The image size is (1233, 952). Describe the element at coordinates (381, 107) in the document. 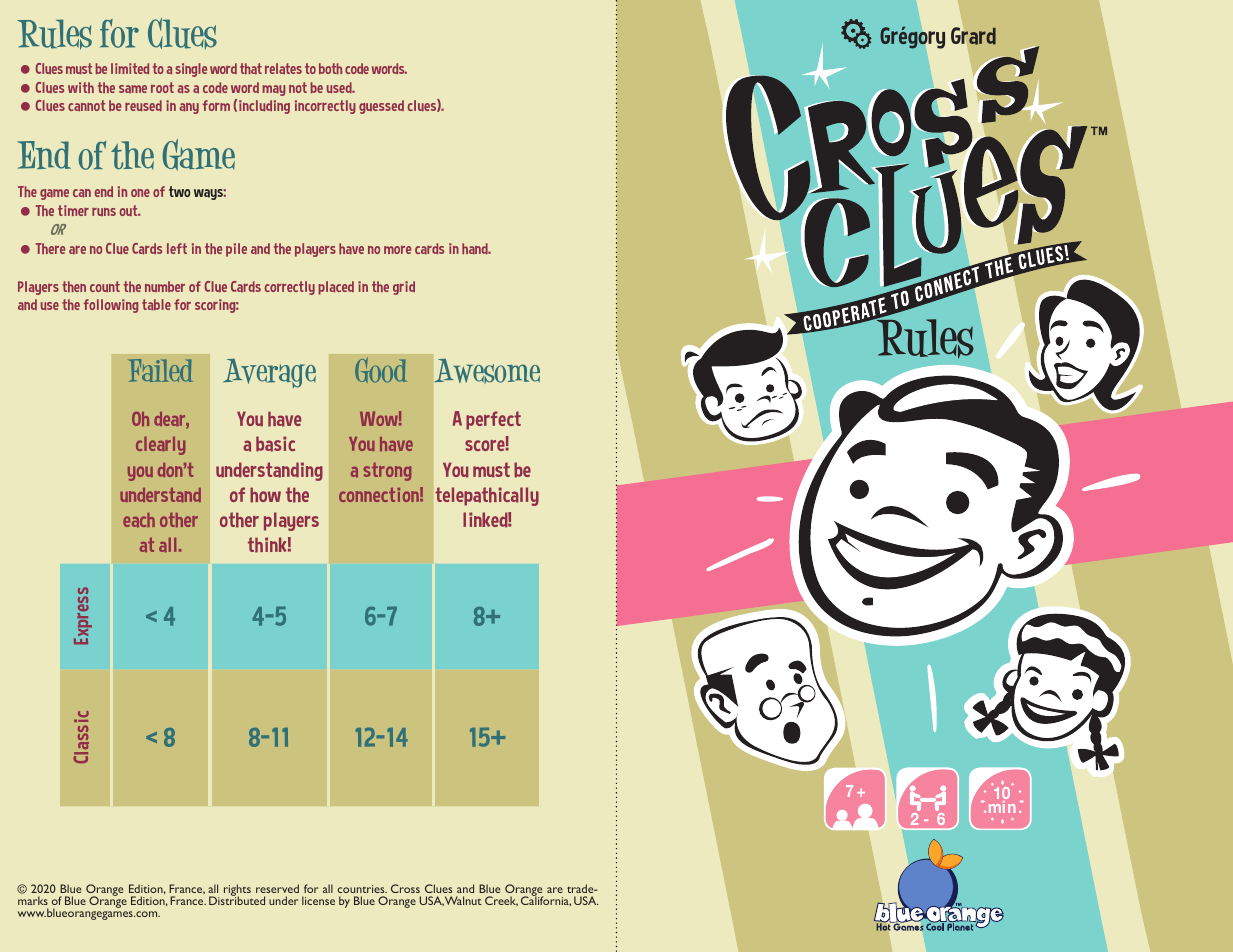

I see `guessed` at that location.
